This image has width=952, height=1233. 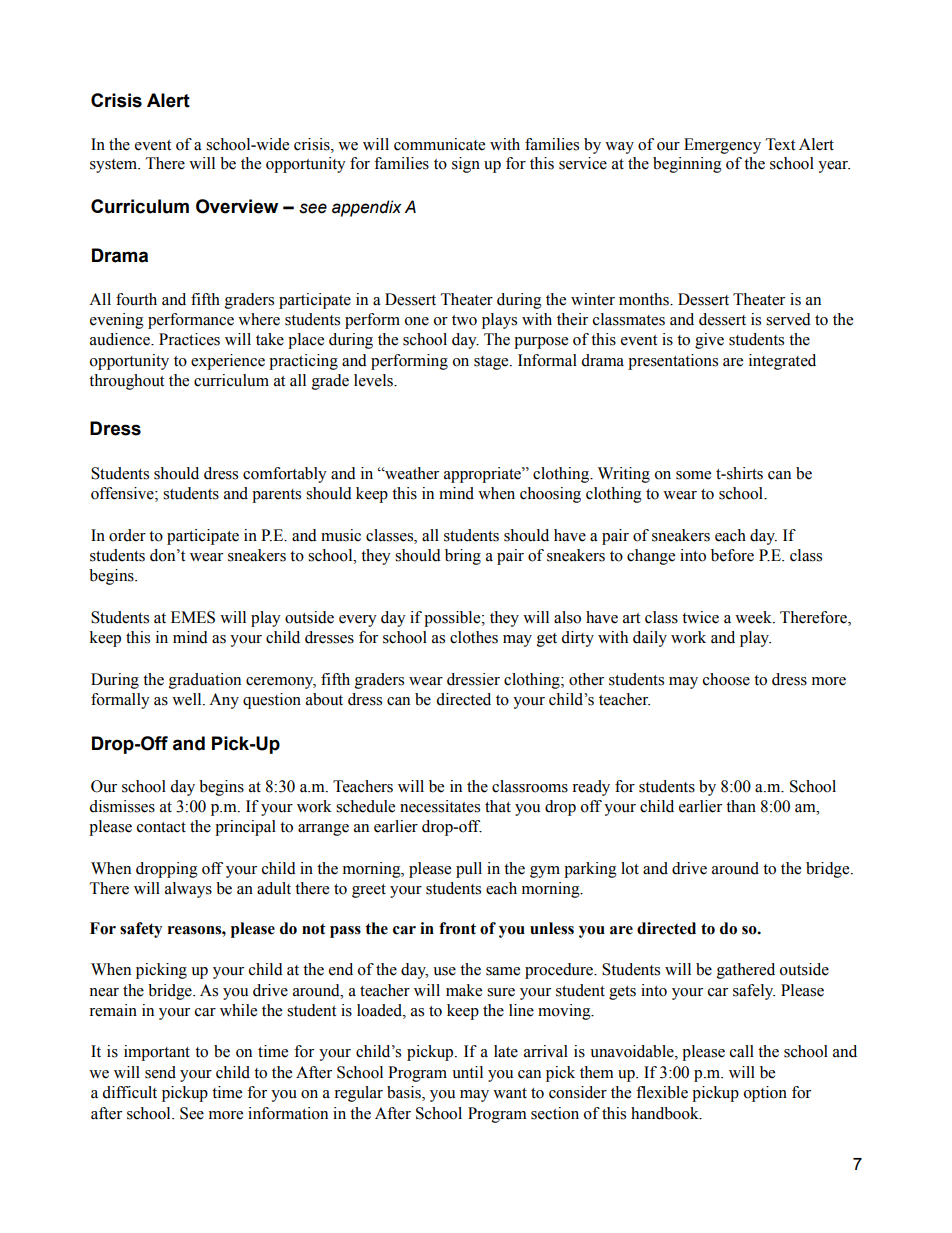 What do you see at coordinates (467, 1072) in the image?
I see `until` at bounding box center [467, 1072].
